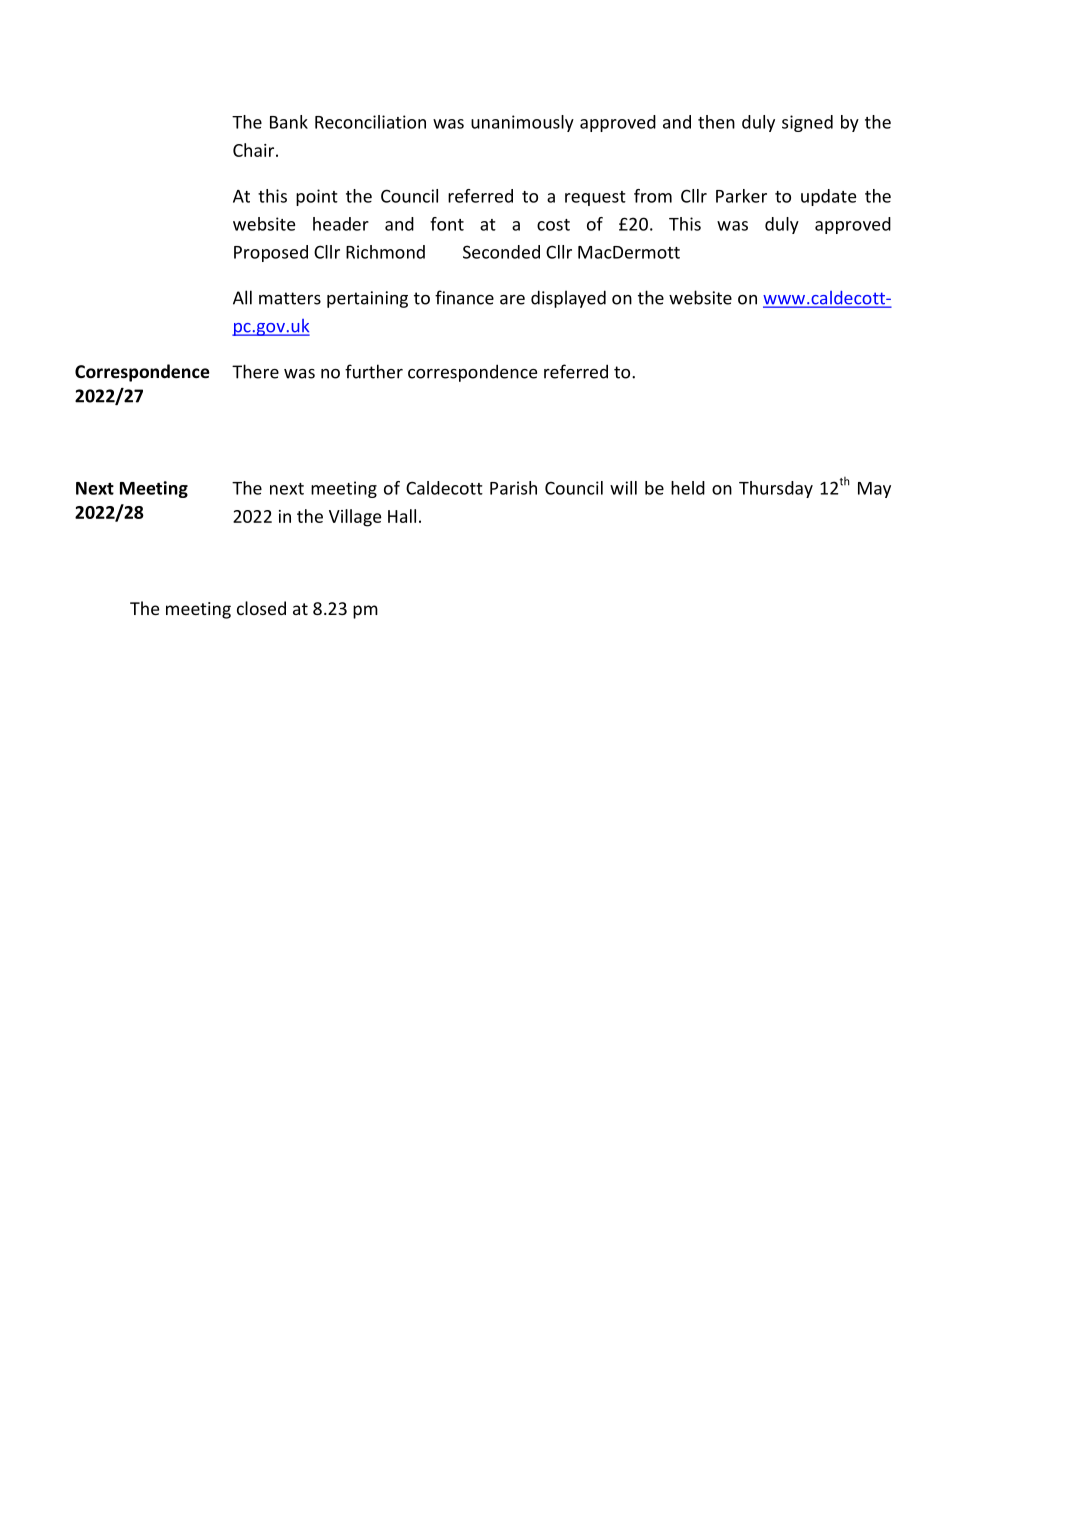 This document has width=1075, height=1521. I want to click on further, so click(374, 371).
